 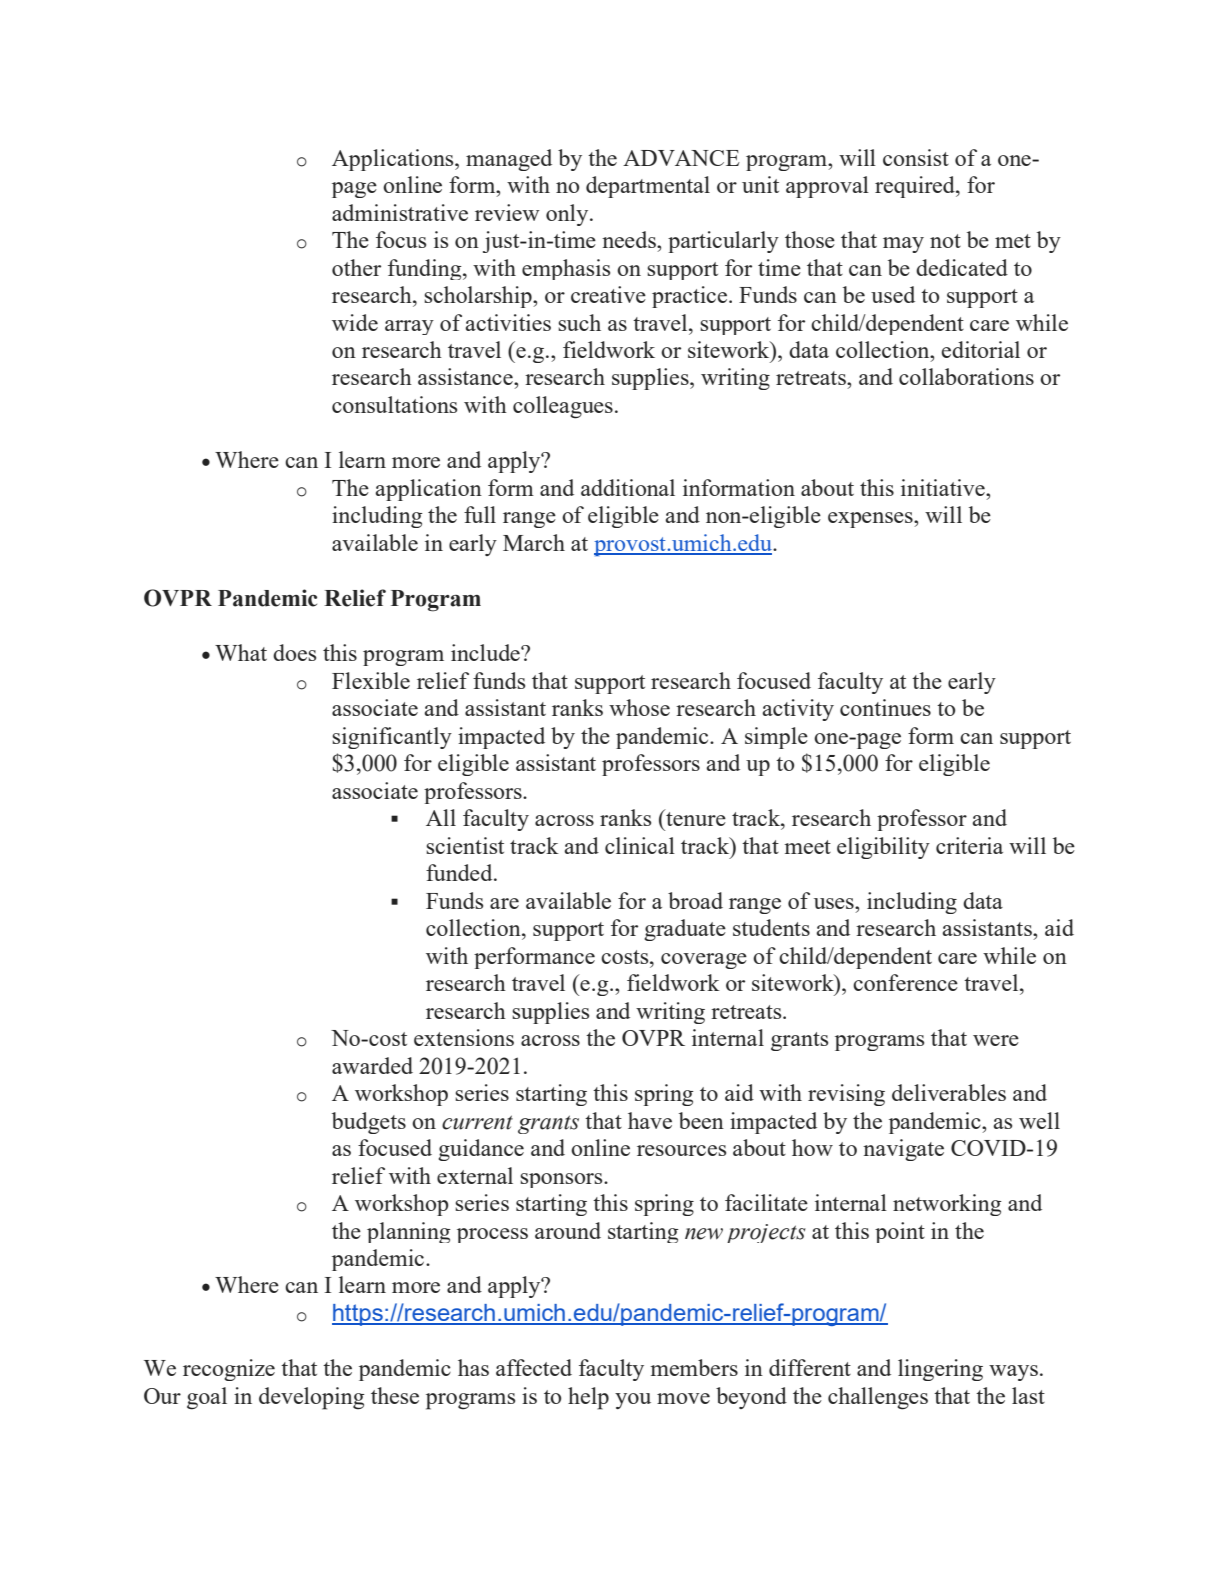 What do you see at coordinates (704, 961) in the screenshot?
I see `coverage` at bounding box center [704, 961].
